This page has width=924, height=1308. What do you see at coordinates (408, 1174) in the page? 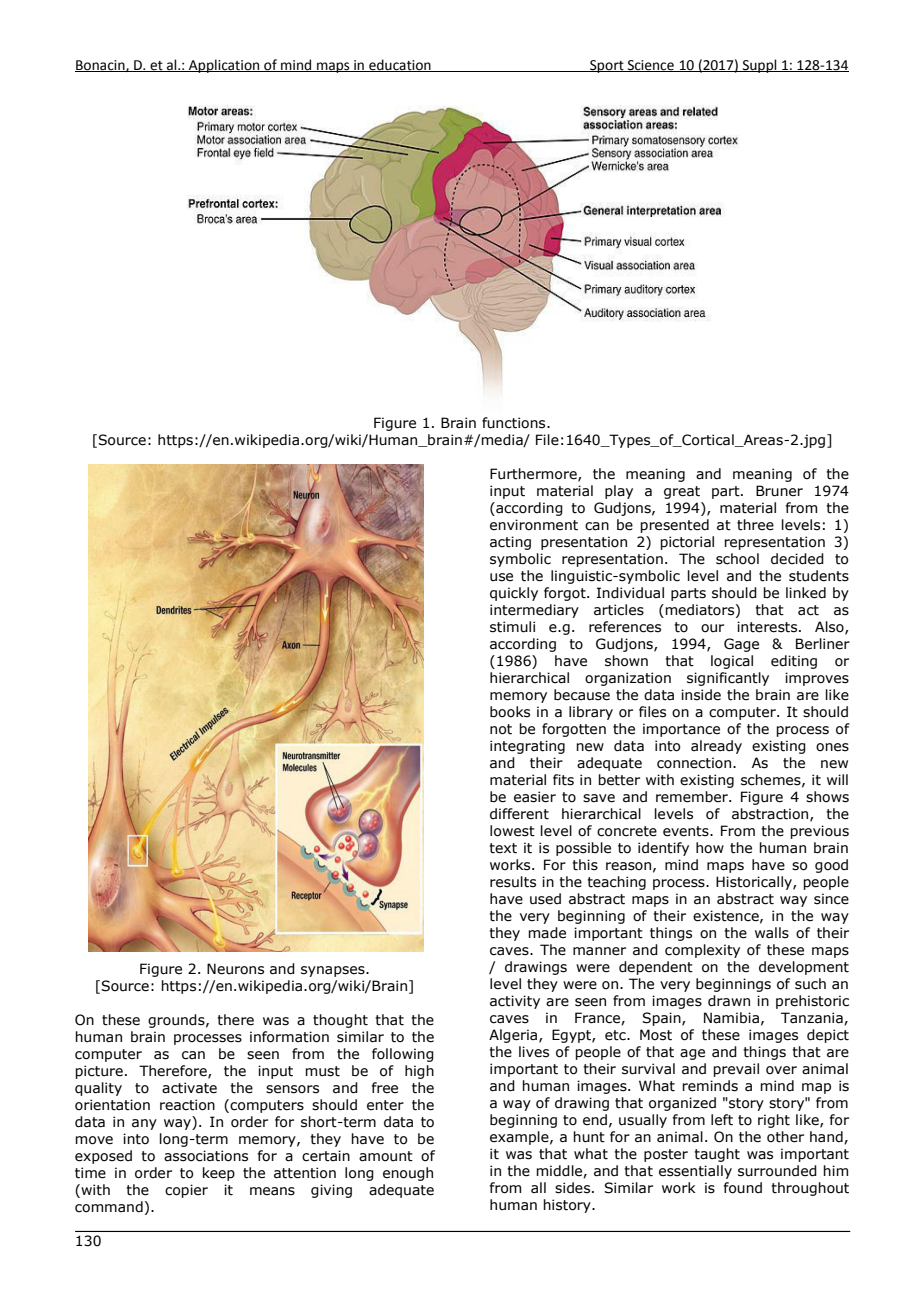
I see `enough` at bounding box center [408, 1174].
